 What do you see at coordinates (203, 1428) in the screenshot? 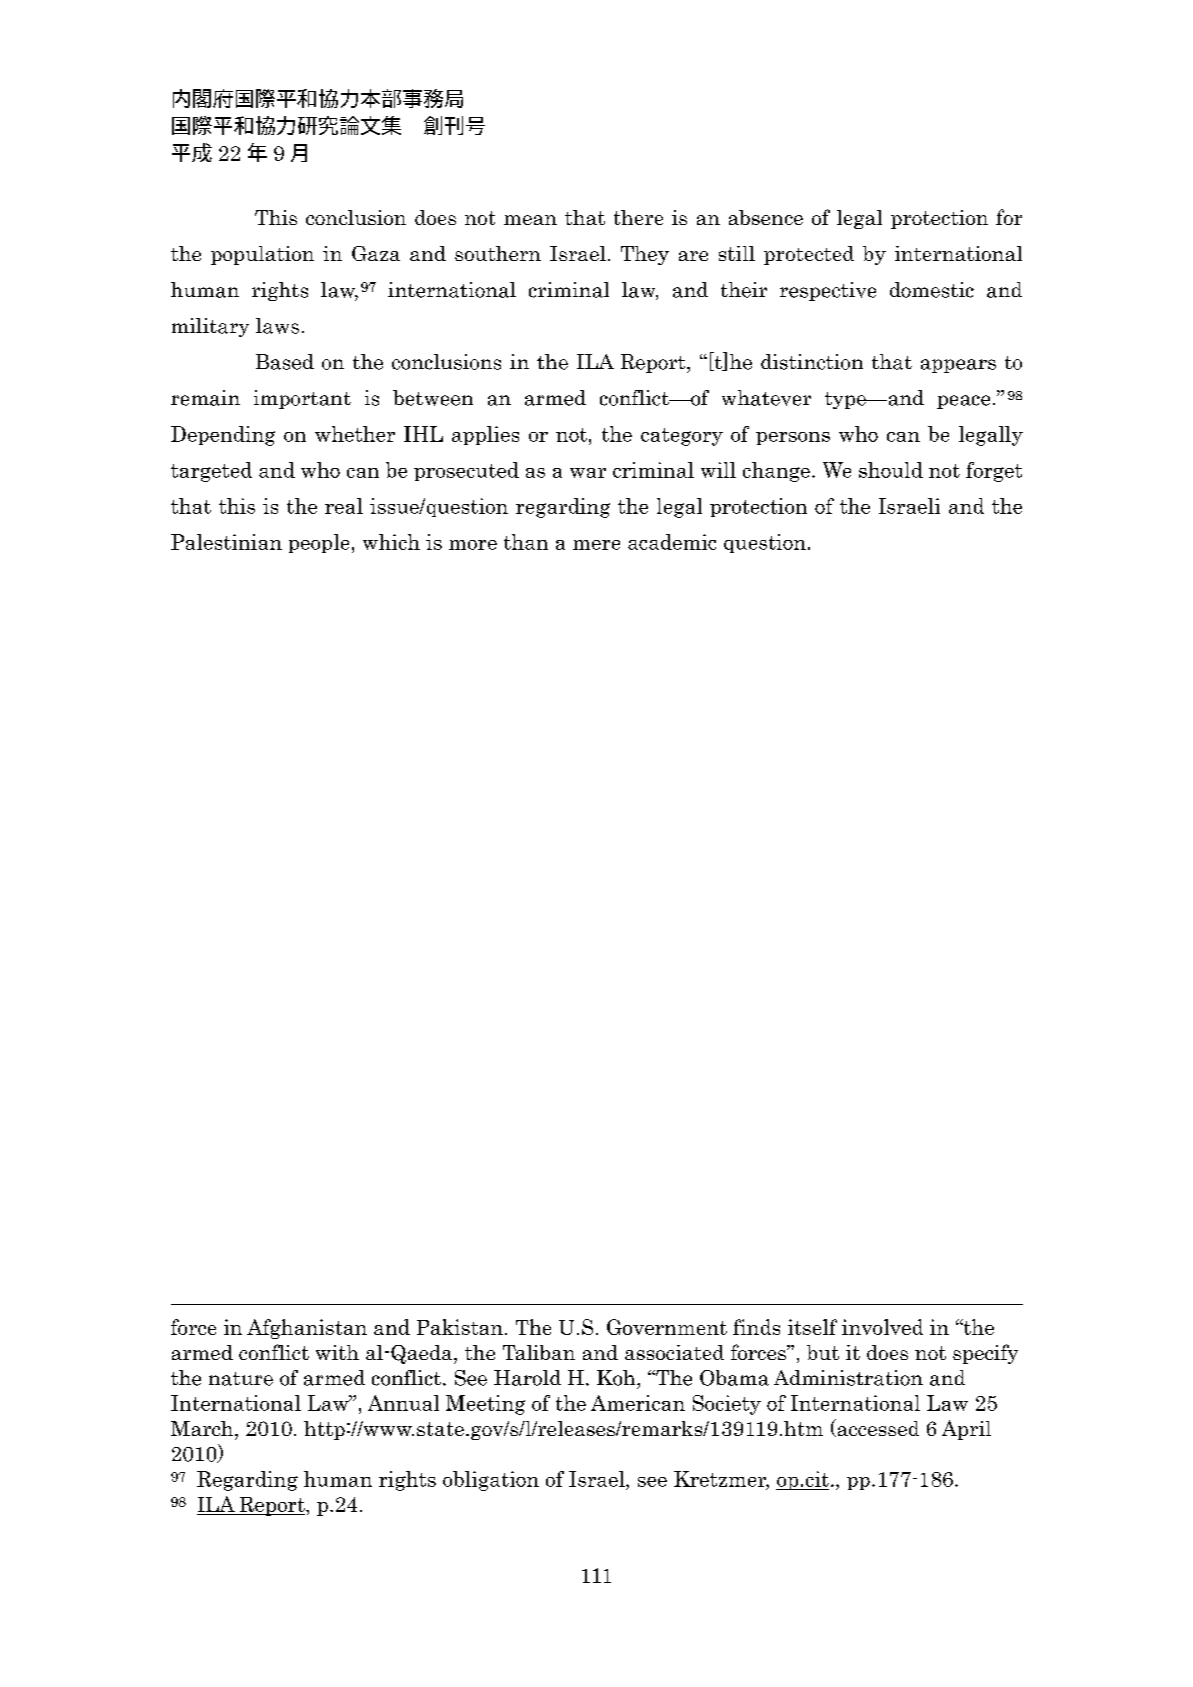
I see `March` at bounding box center [203, 1428].
